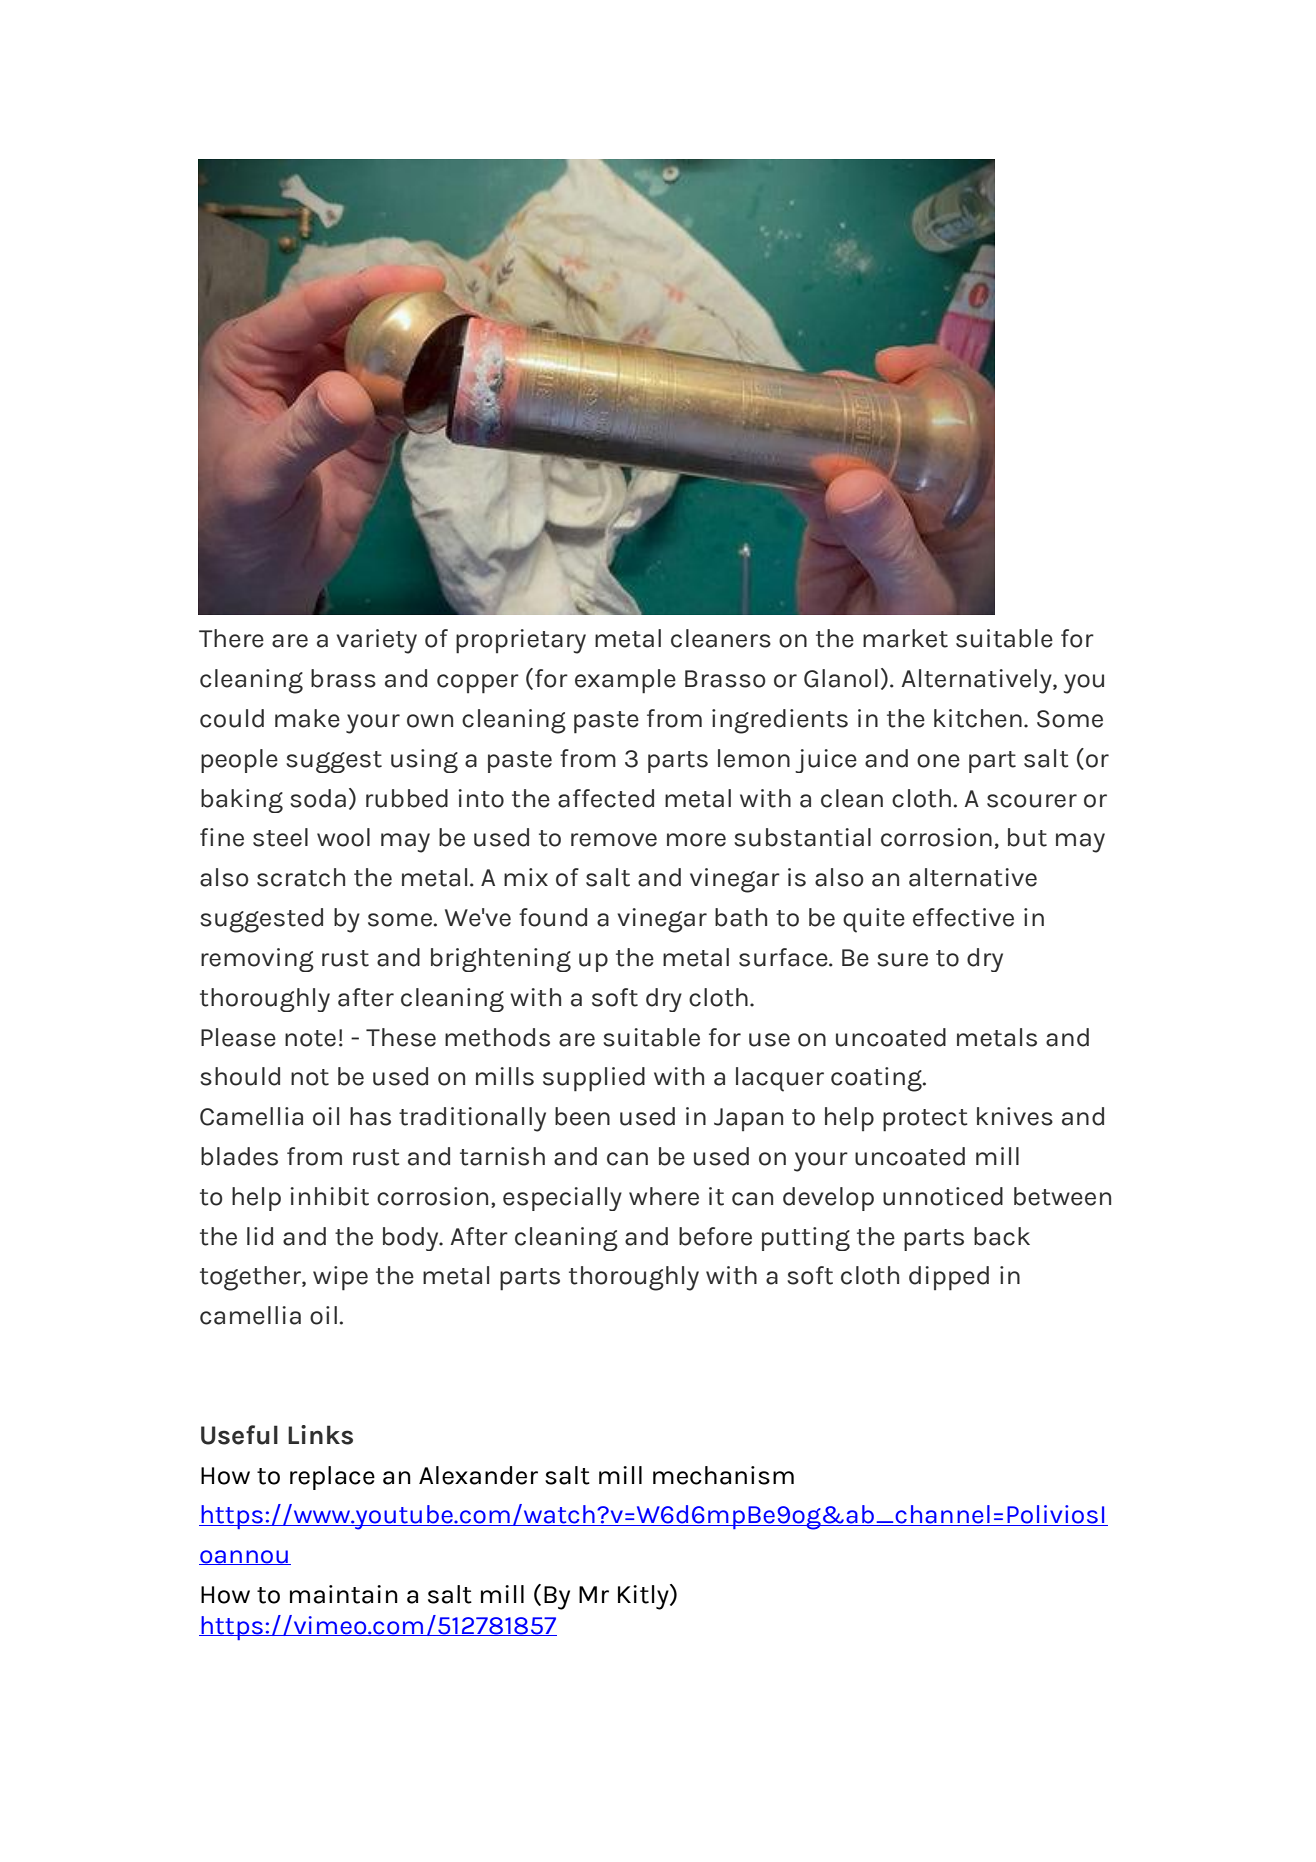  I want to click on scratch, so click(301, 877).
